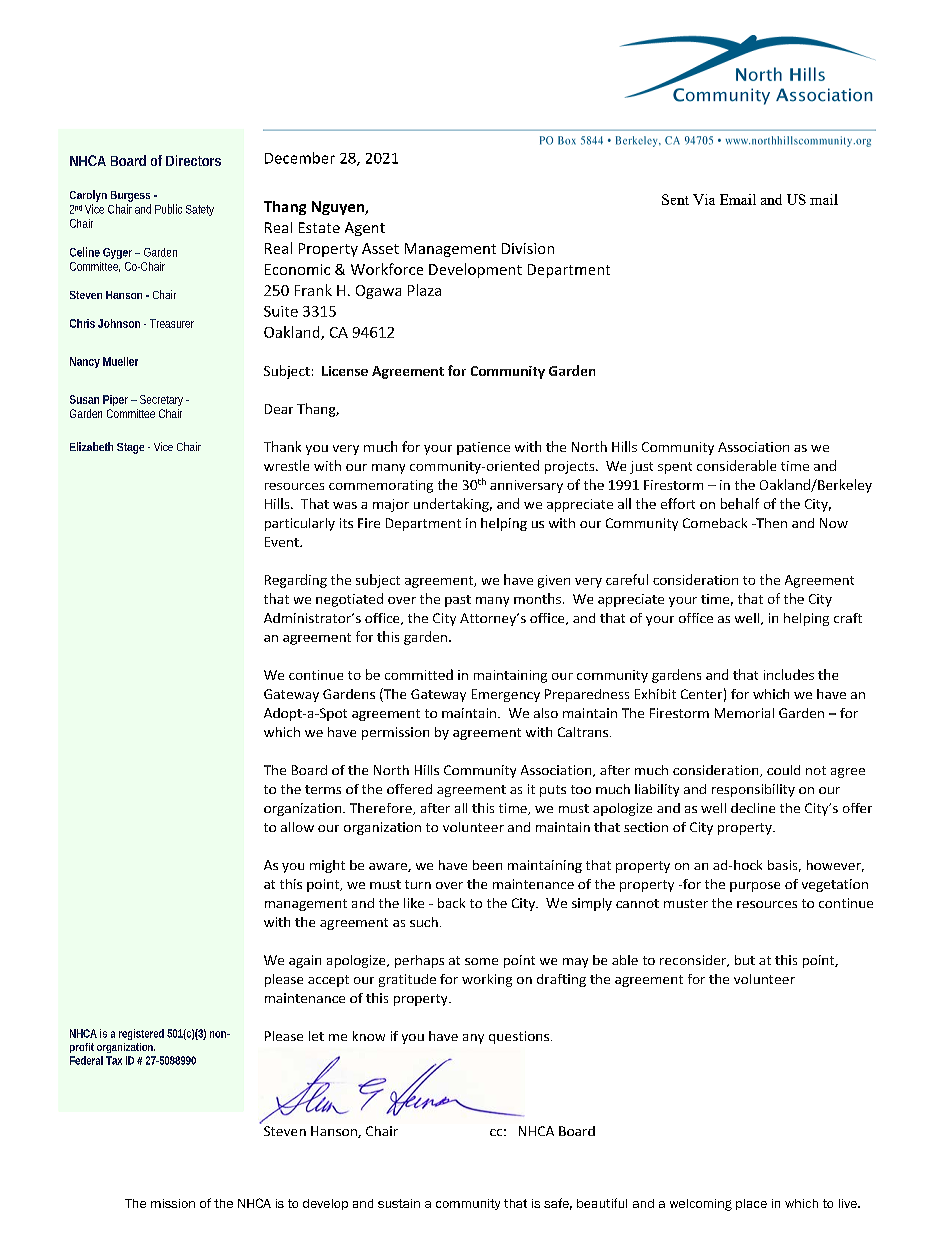  What do you see at coordinates (704, 199) in the page?
I see `Via` at bounding box center [704, 199].
